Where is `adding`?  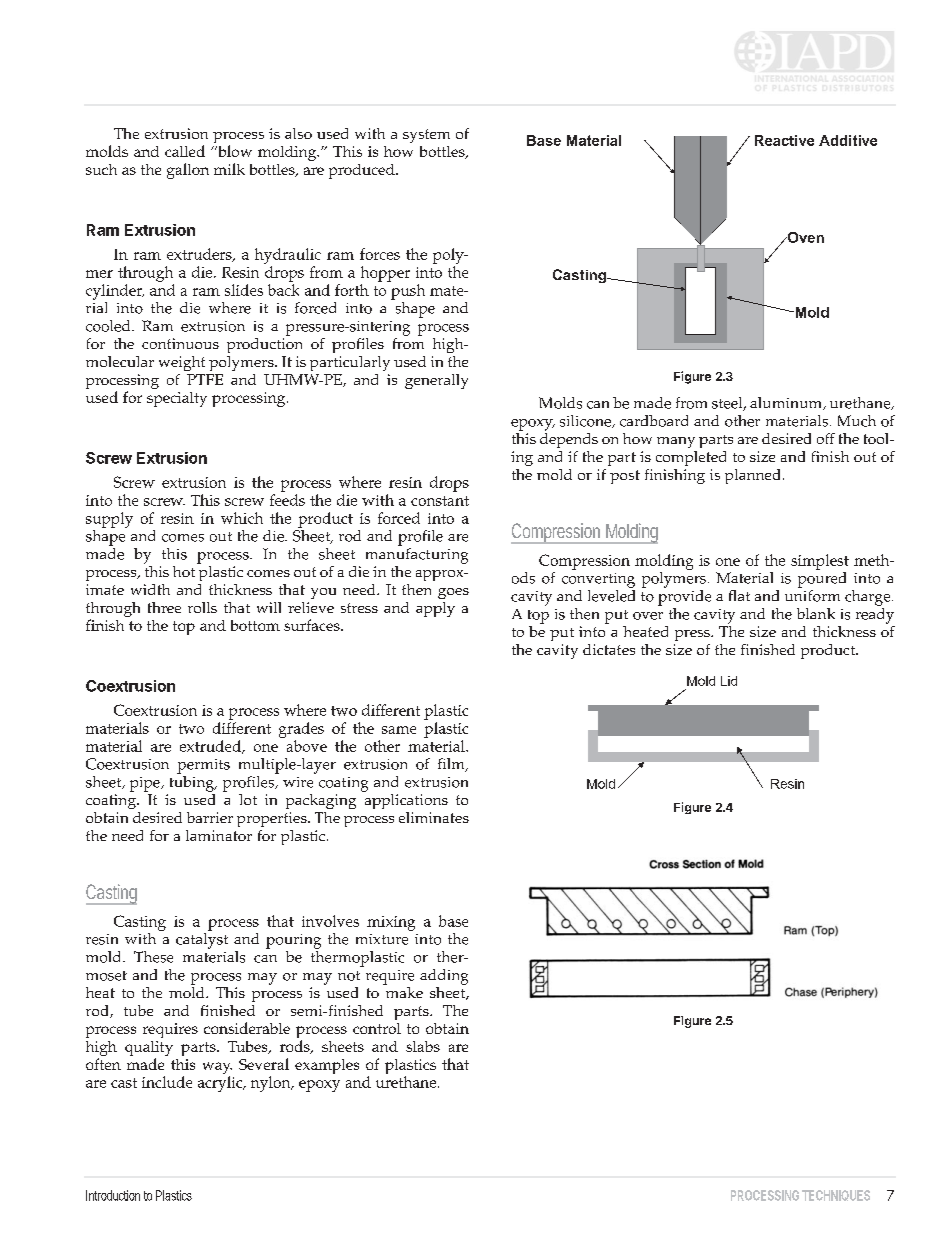
adding is located at coordinates (444, 977).
